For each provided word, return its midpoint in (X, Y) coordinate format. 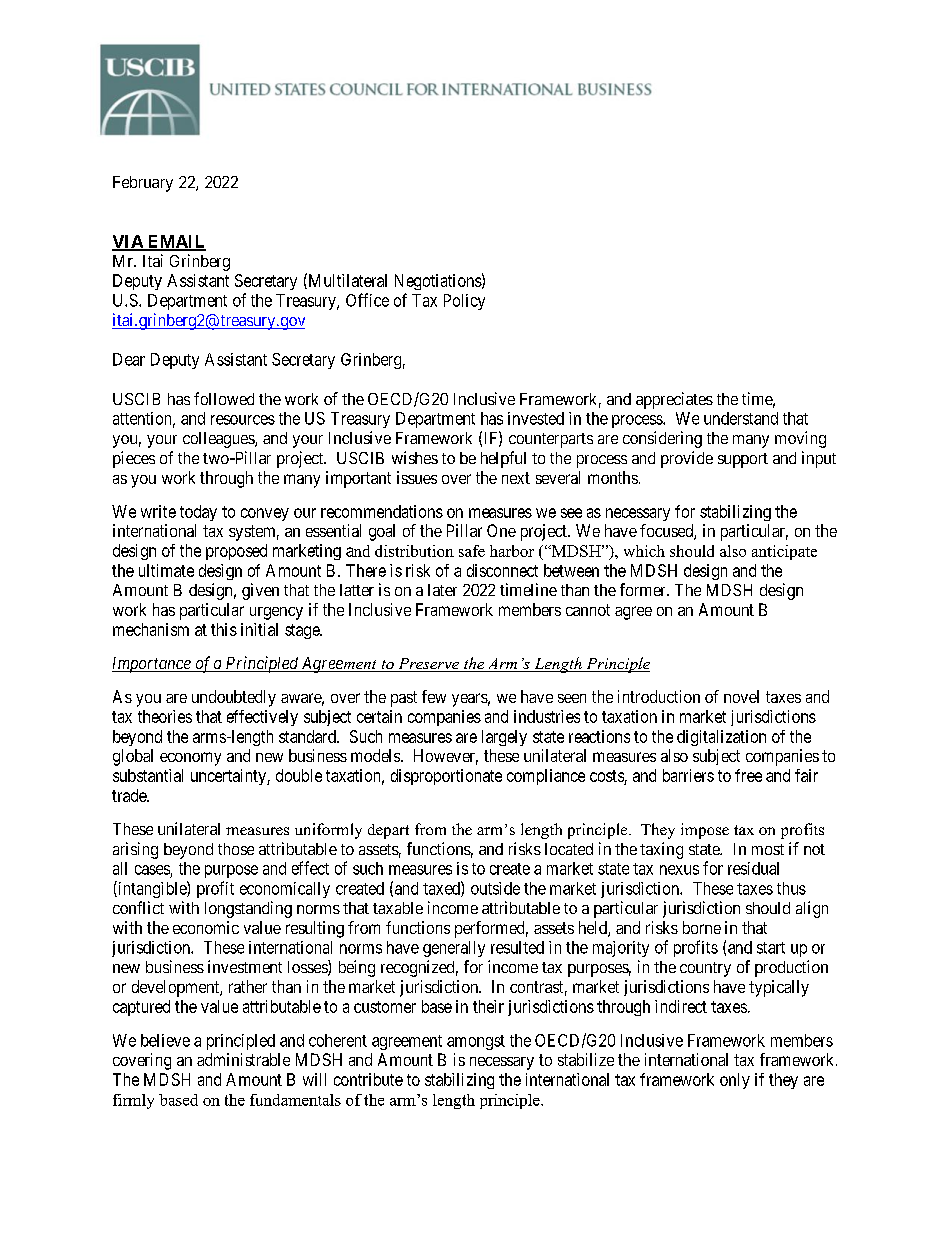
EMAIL (176, 242)
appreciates (674, 400)
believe (165, 1040)
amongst (476, 1042)
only (735, 1081)
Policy (464, 302)
